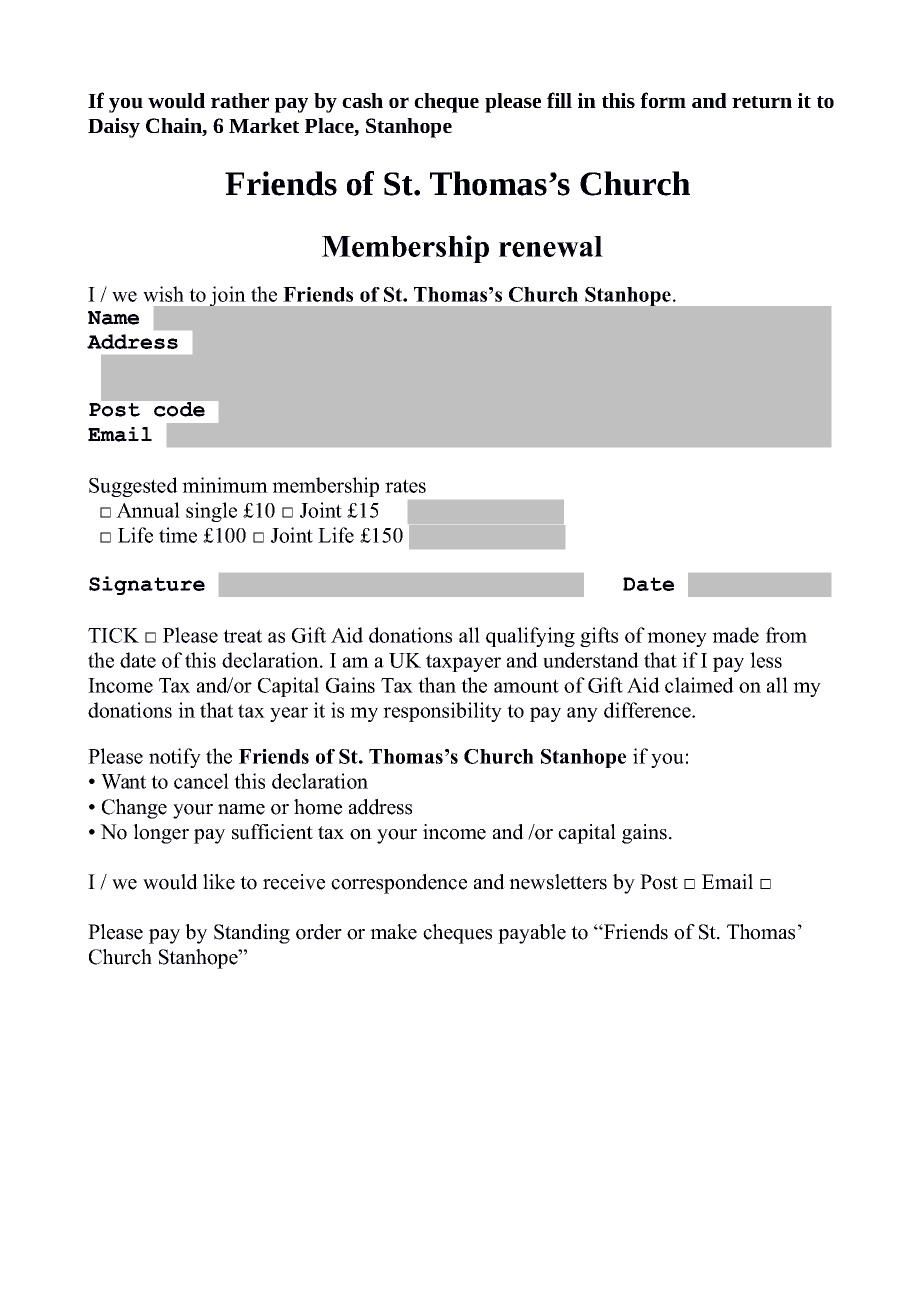 Image resolution: width=924 pixels, height=1308 pixels. I want to click on rates, so click(405, 486).
